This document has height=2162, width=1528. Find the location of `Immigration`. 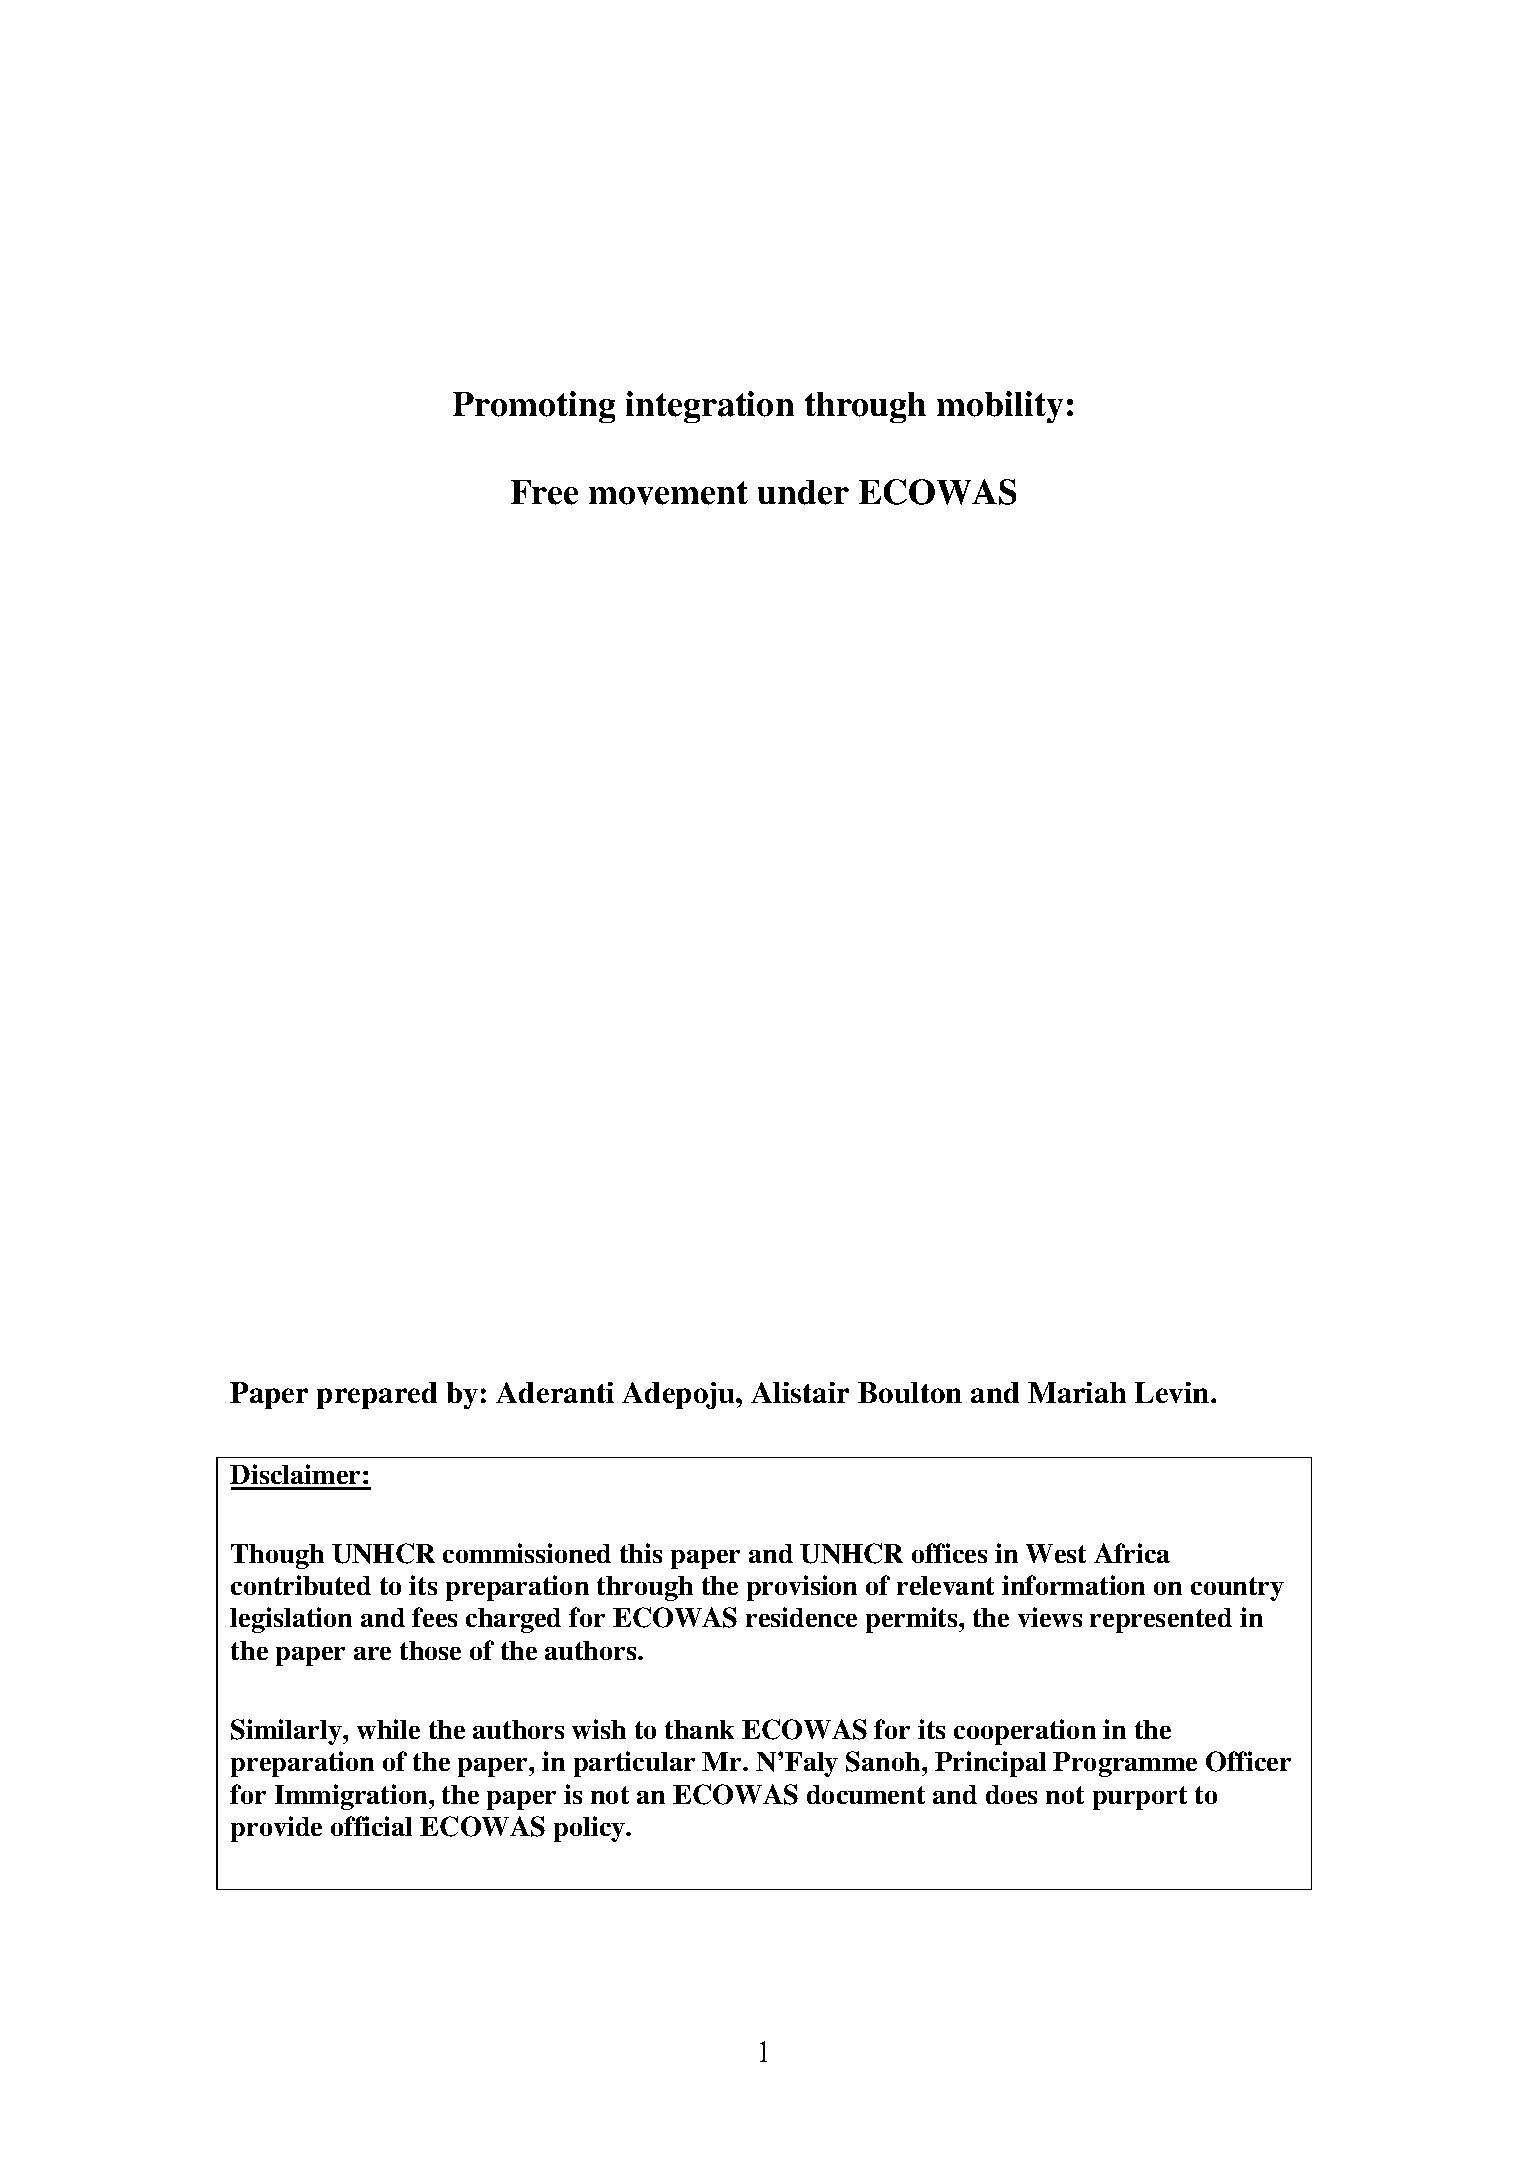

Immigration is located at coordinates (352, 1797).
